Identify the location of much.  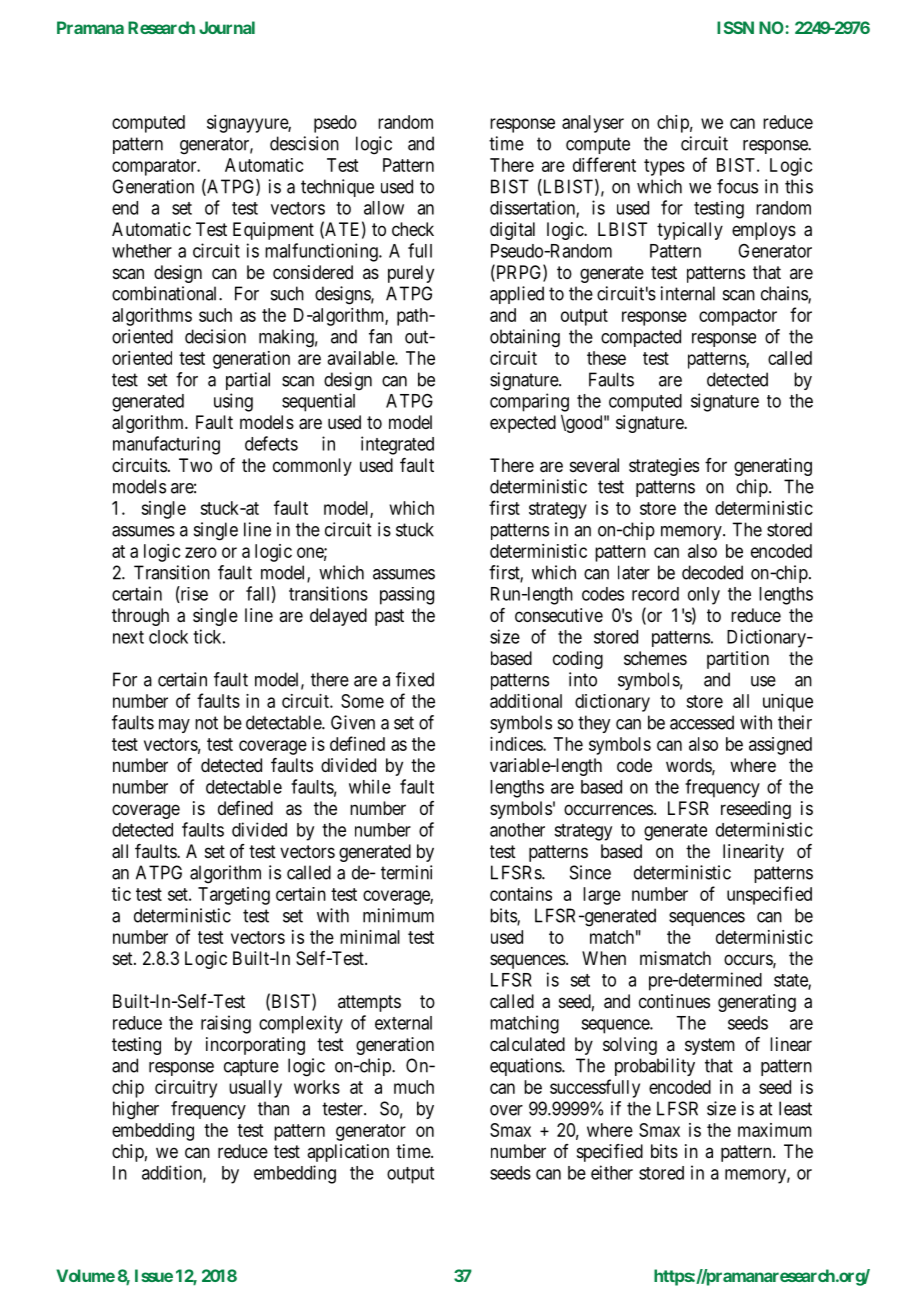
(414, 1087).
